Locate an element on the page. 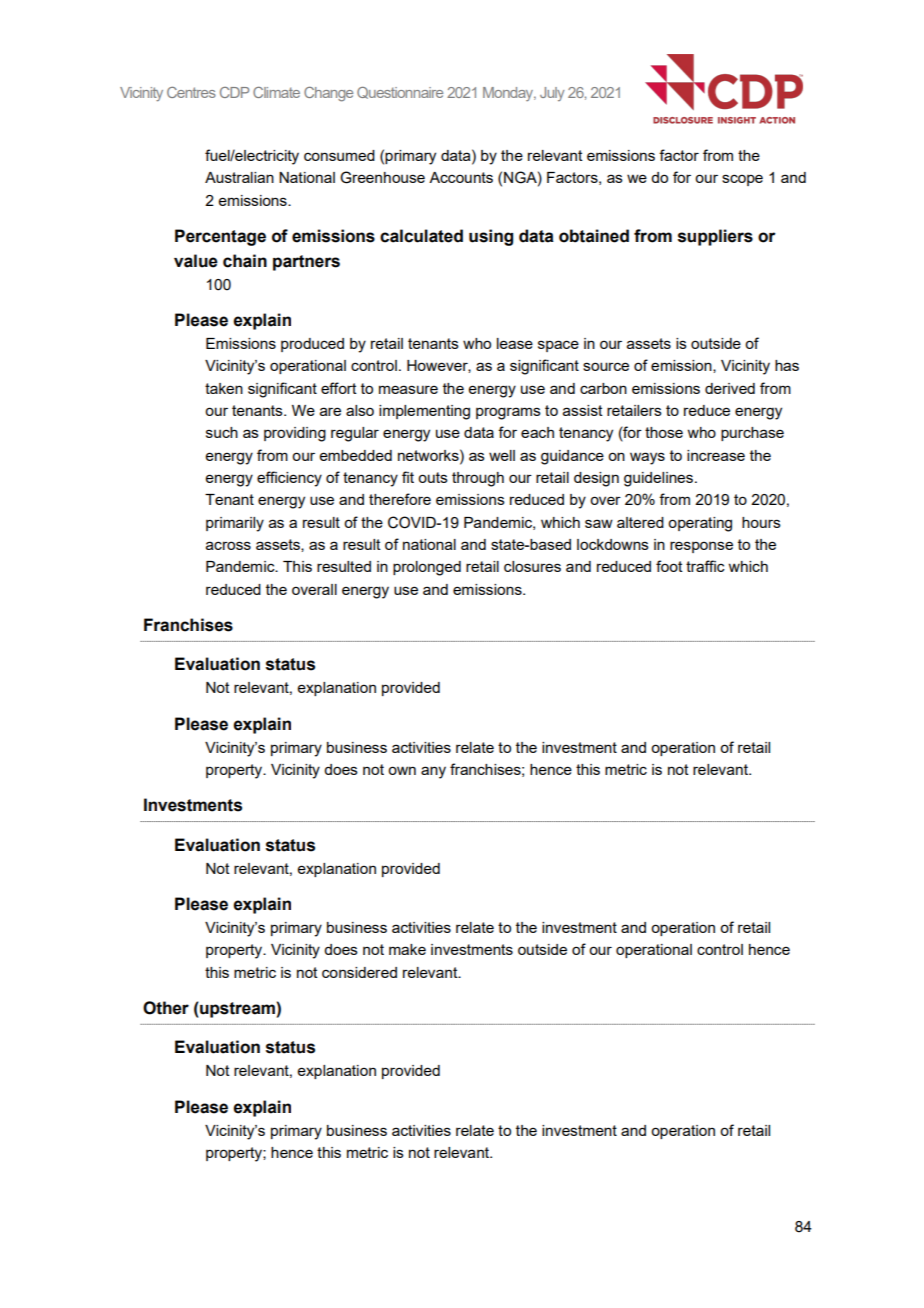 The width and height of the page is (924, 1308). upstream is located at coordinates (237, 1010).
